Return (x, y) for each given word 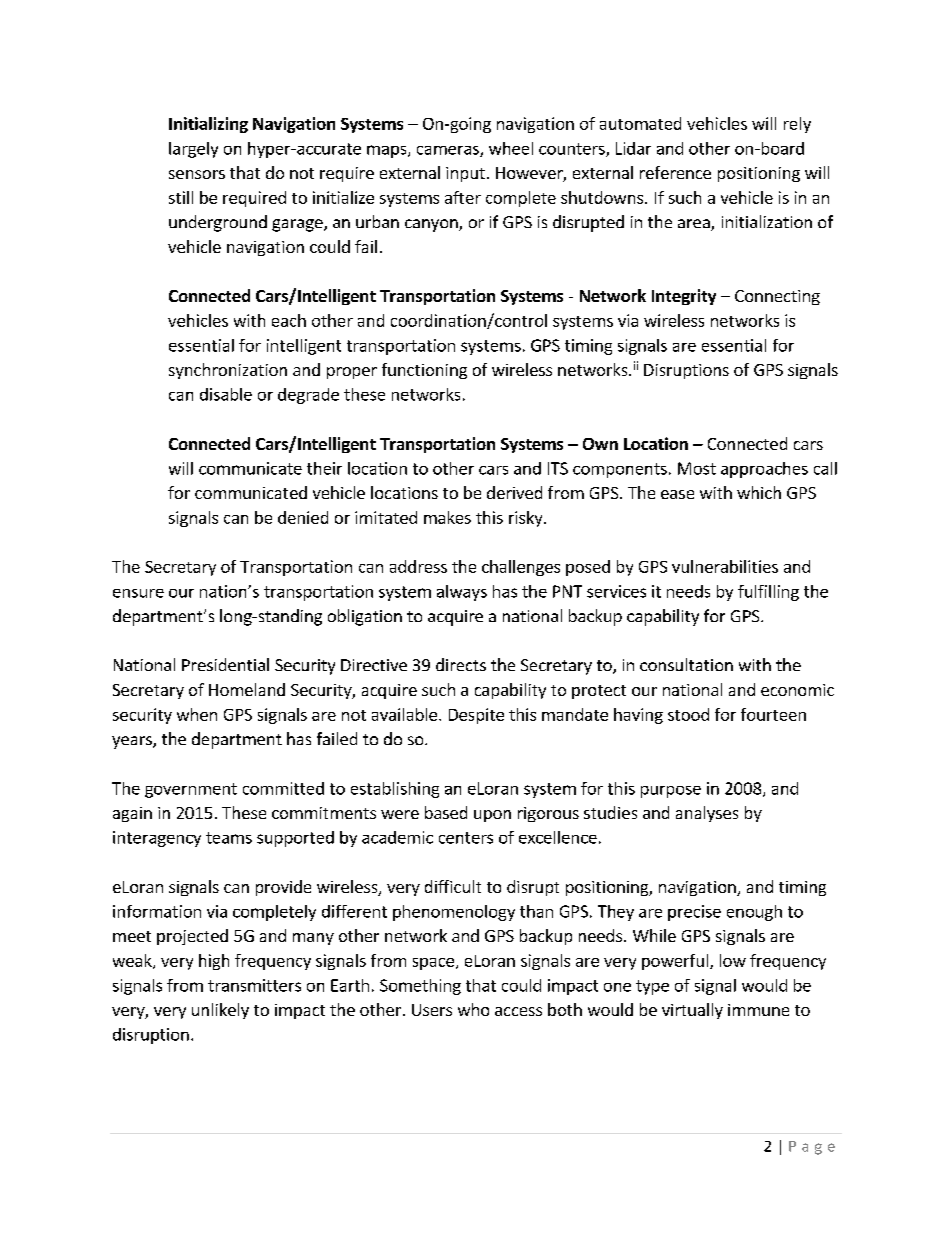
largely (193, 150)
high (214, 962)
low (733, 960)
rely (797, 125)
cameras (449, 151)
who (473, 1009)
